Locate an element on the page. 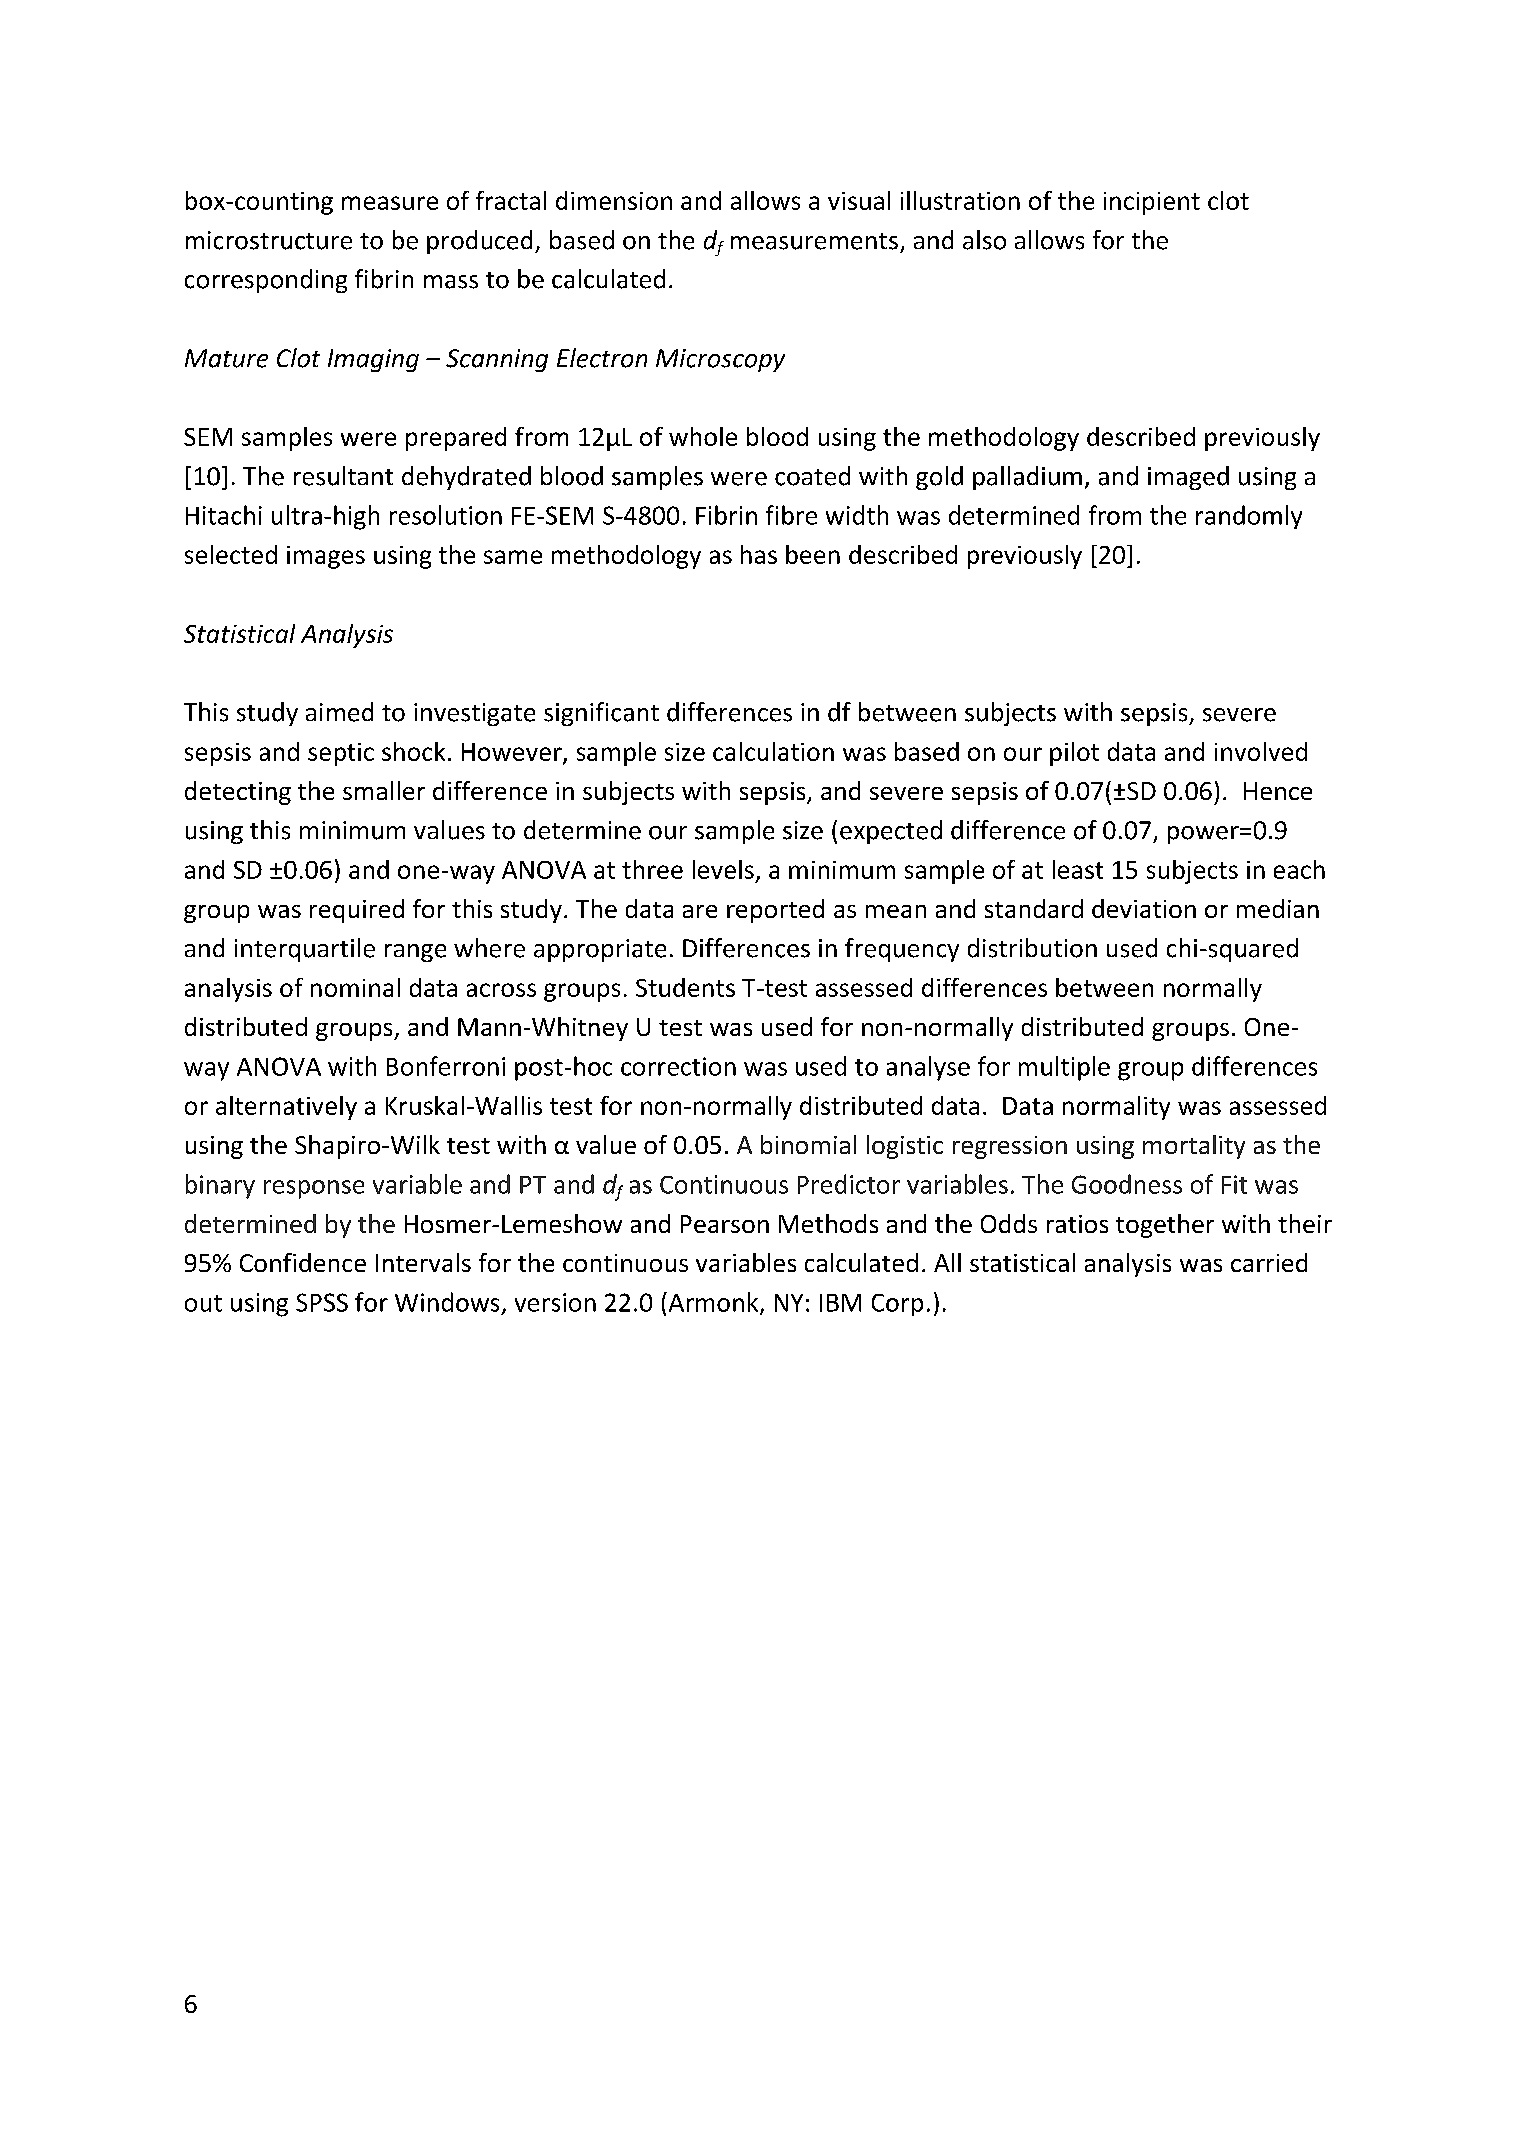 This document has height=2145, width=1517. septic is located at coordinates (341, 754).
